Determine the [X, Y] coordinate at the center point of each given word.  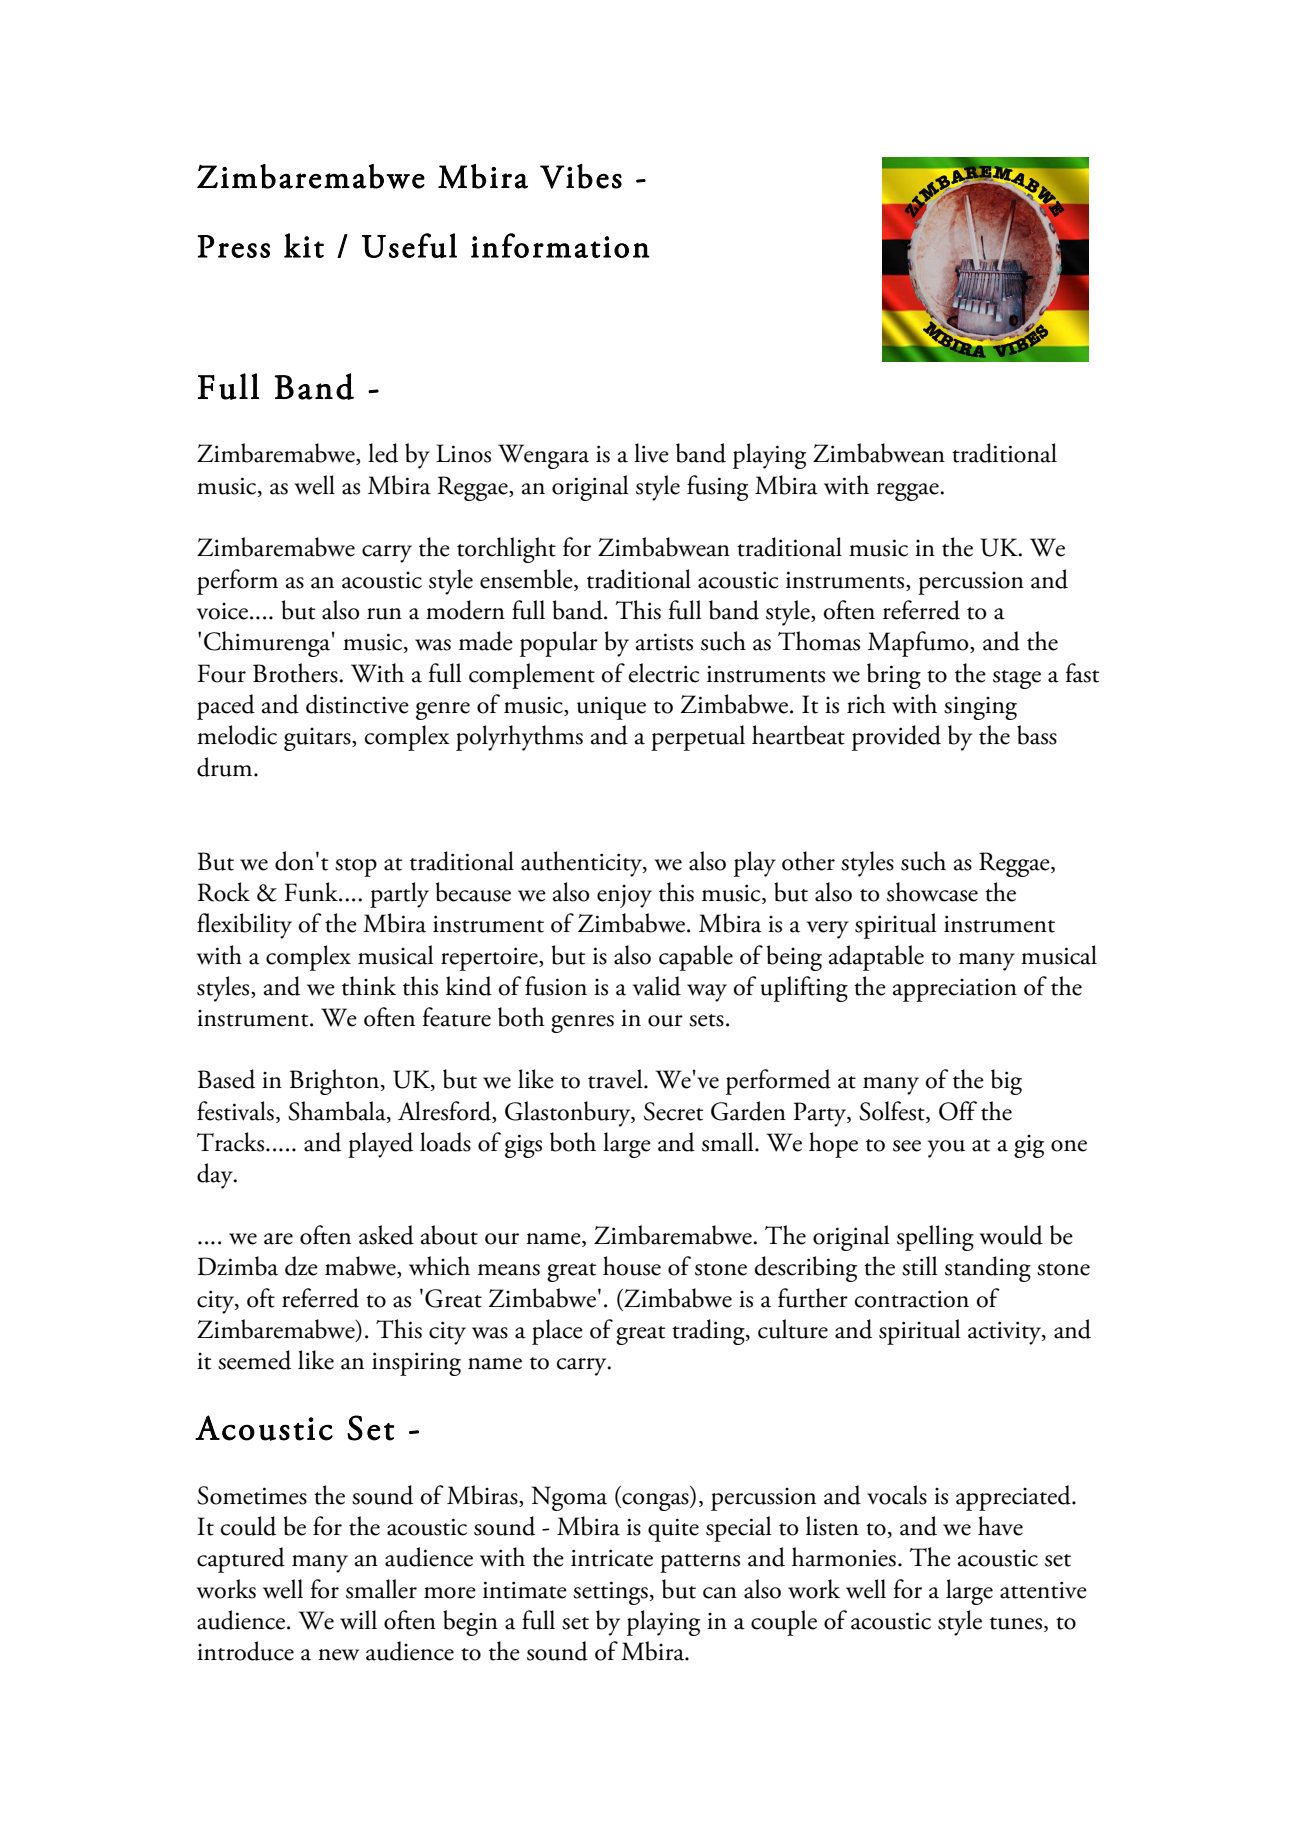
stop [356, 867]
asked [386, 1235]
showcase [932, 892]
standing [988, 1269]
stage [1017, 679]
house [632, 1266]
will [358, 1620]
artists [664, 642]
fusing [717, 488]
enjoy [624, 896]
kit [304, 245]
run [384, 614]
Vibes [581, 176]
